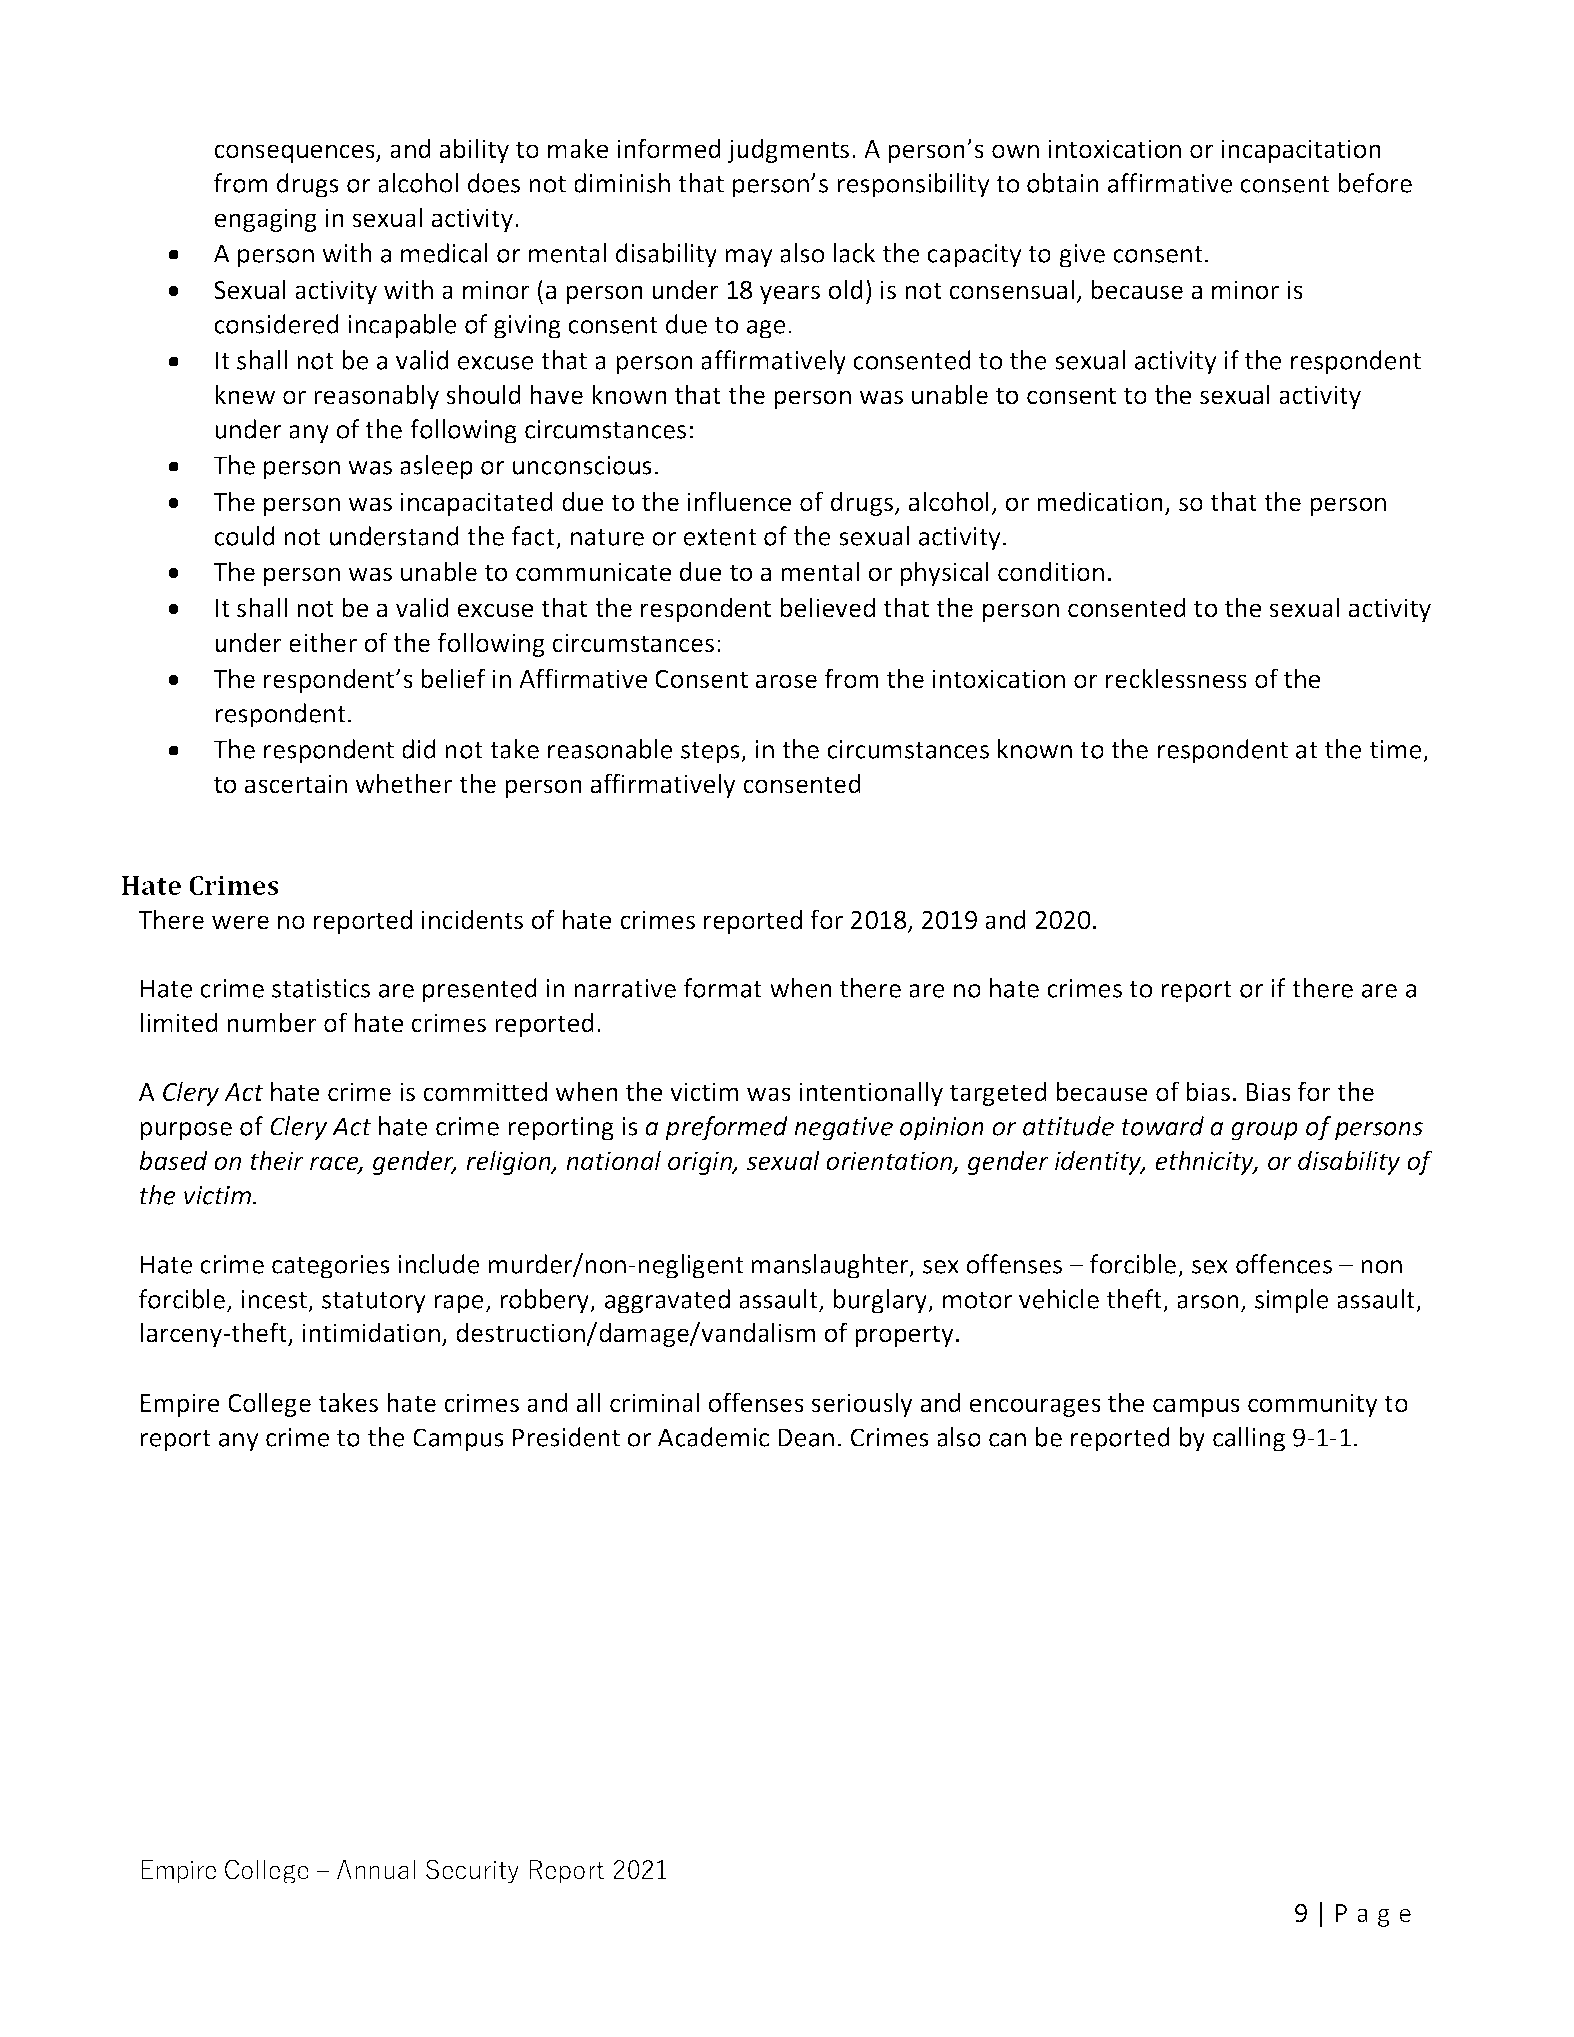 This screenshot has height=2037, width=1574. What do you see at coordinates (1396, 749) in the screenshot?
I see `time` at bounding box center [1396, 749].
